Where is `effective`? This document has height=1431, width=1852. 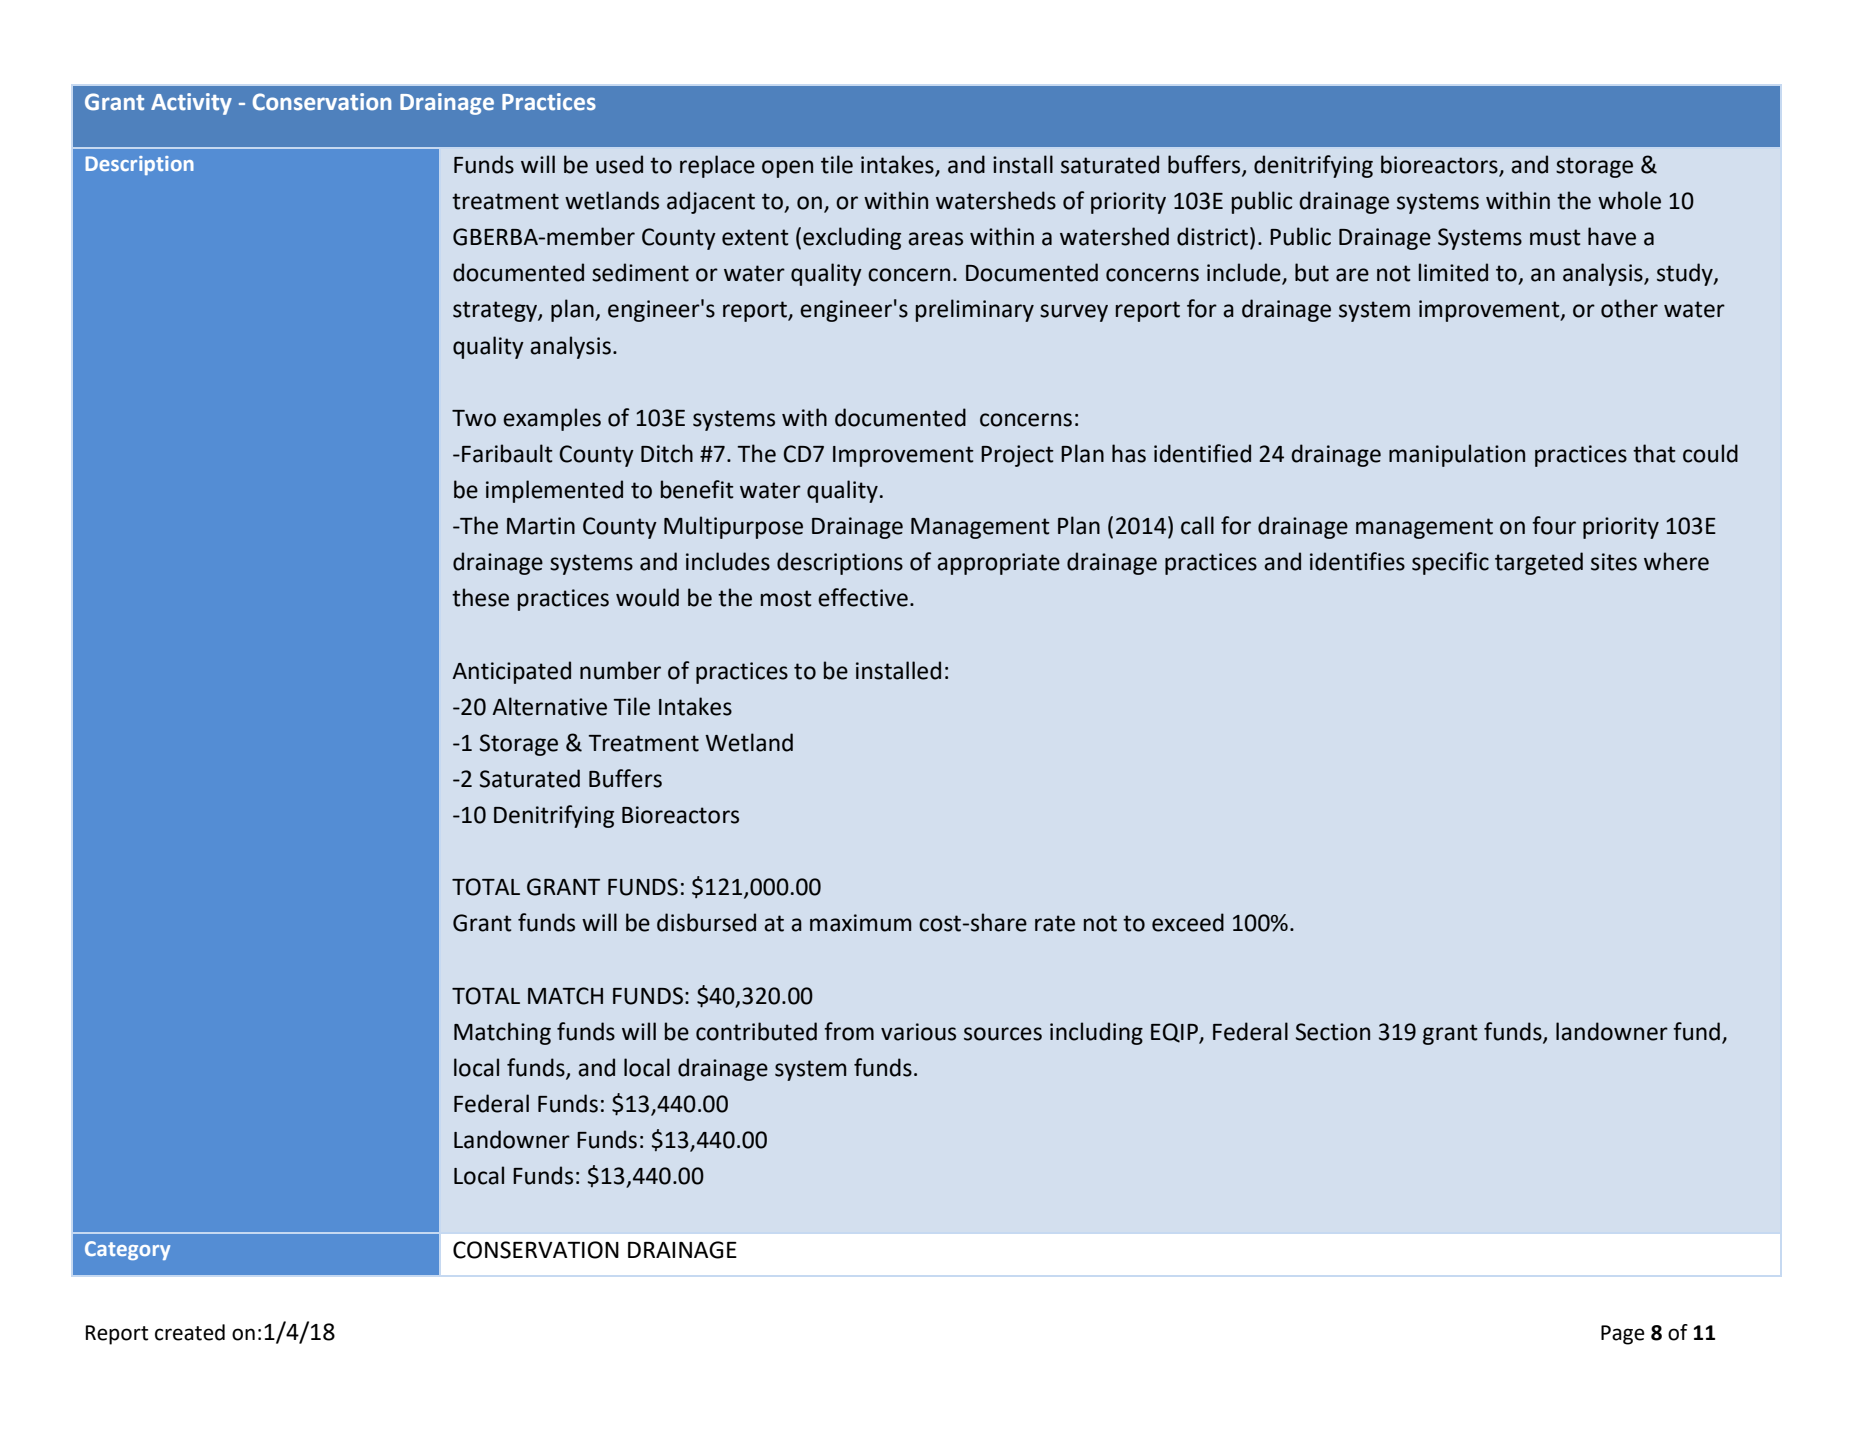
effective is located at coordinates (863, 597).
